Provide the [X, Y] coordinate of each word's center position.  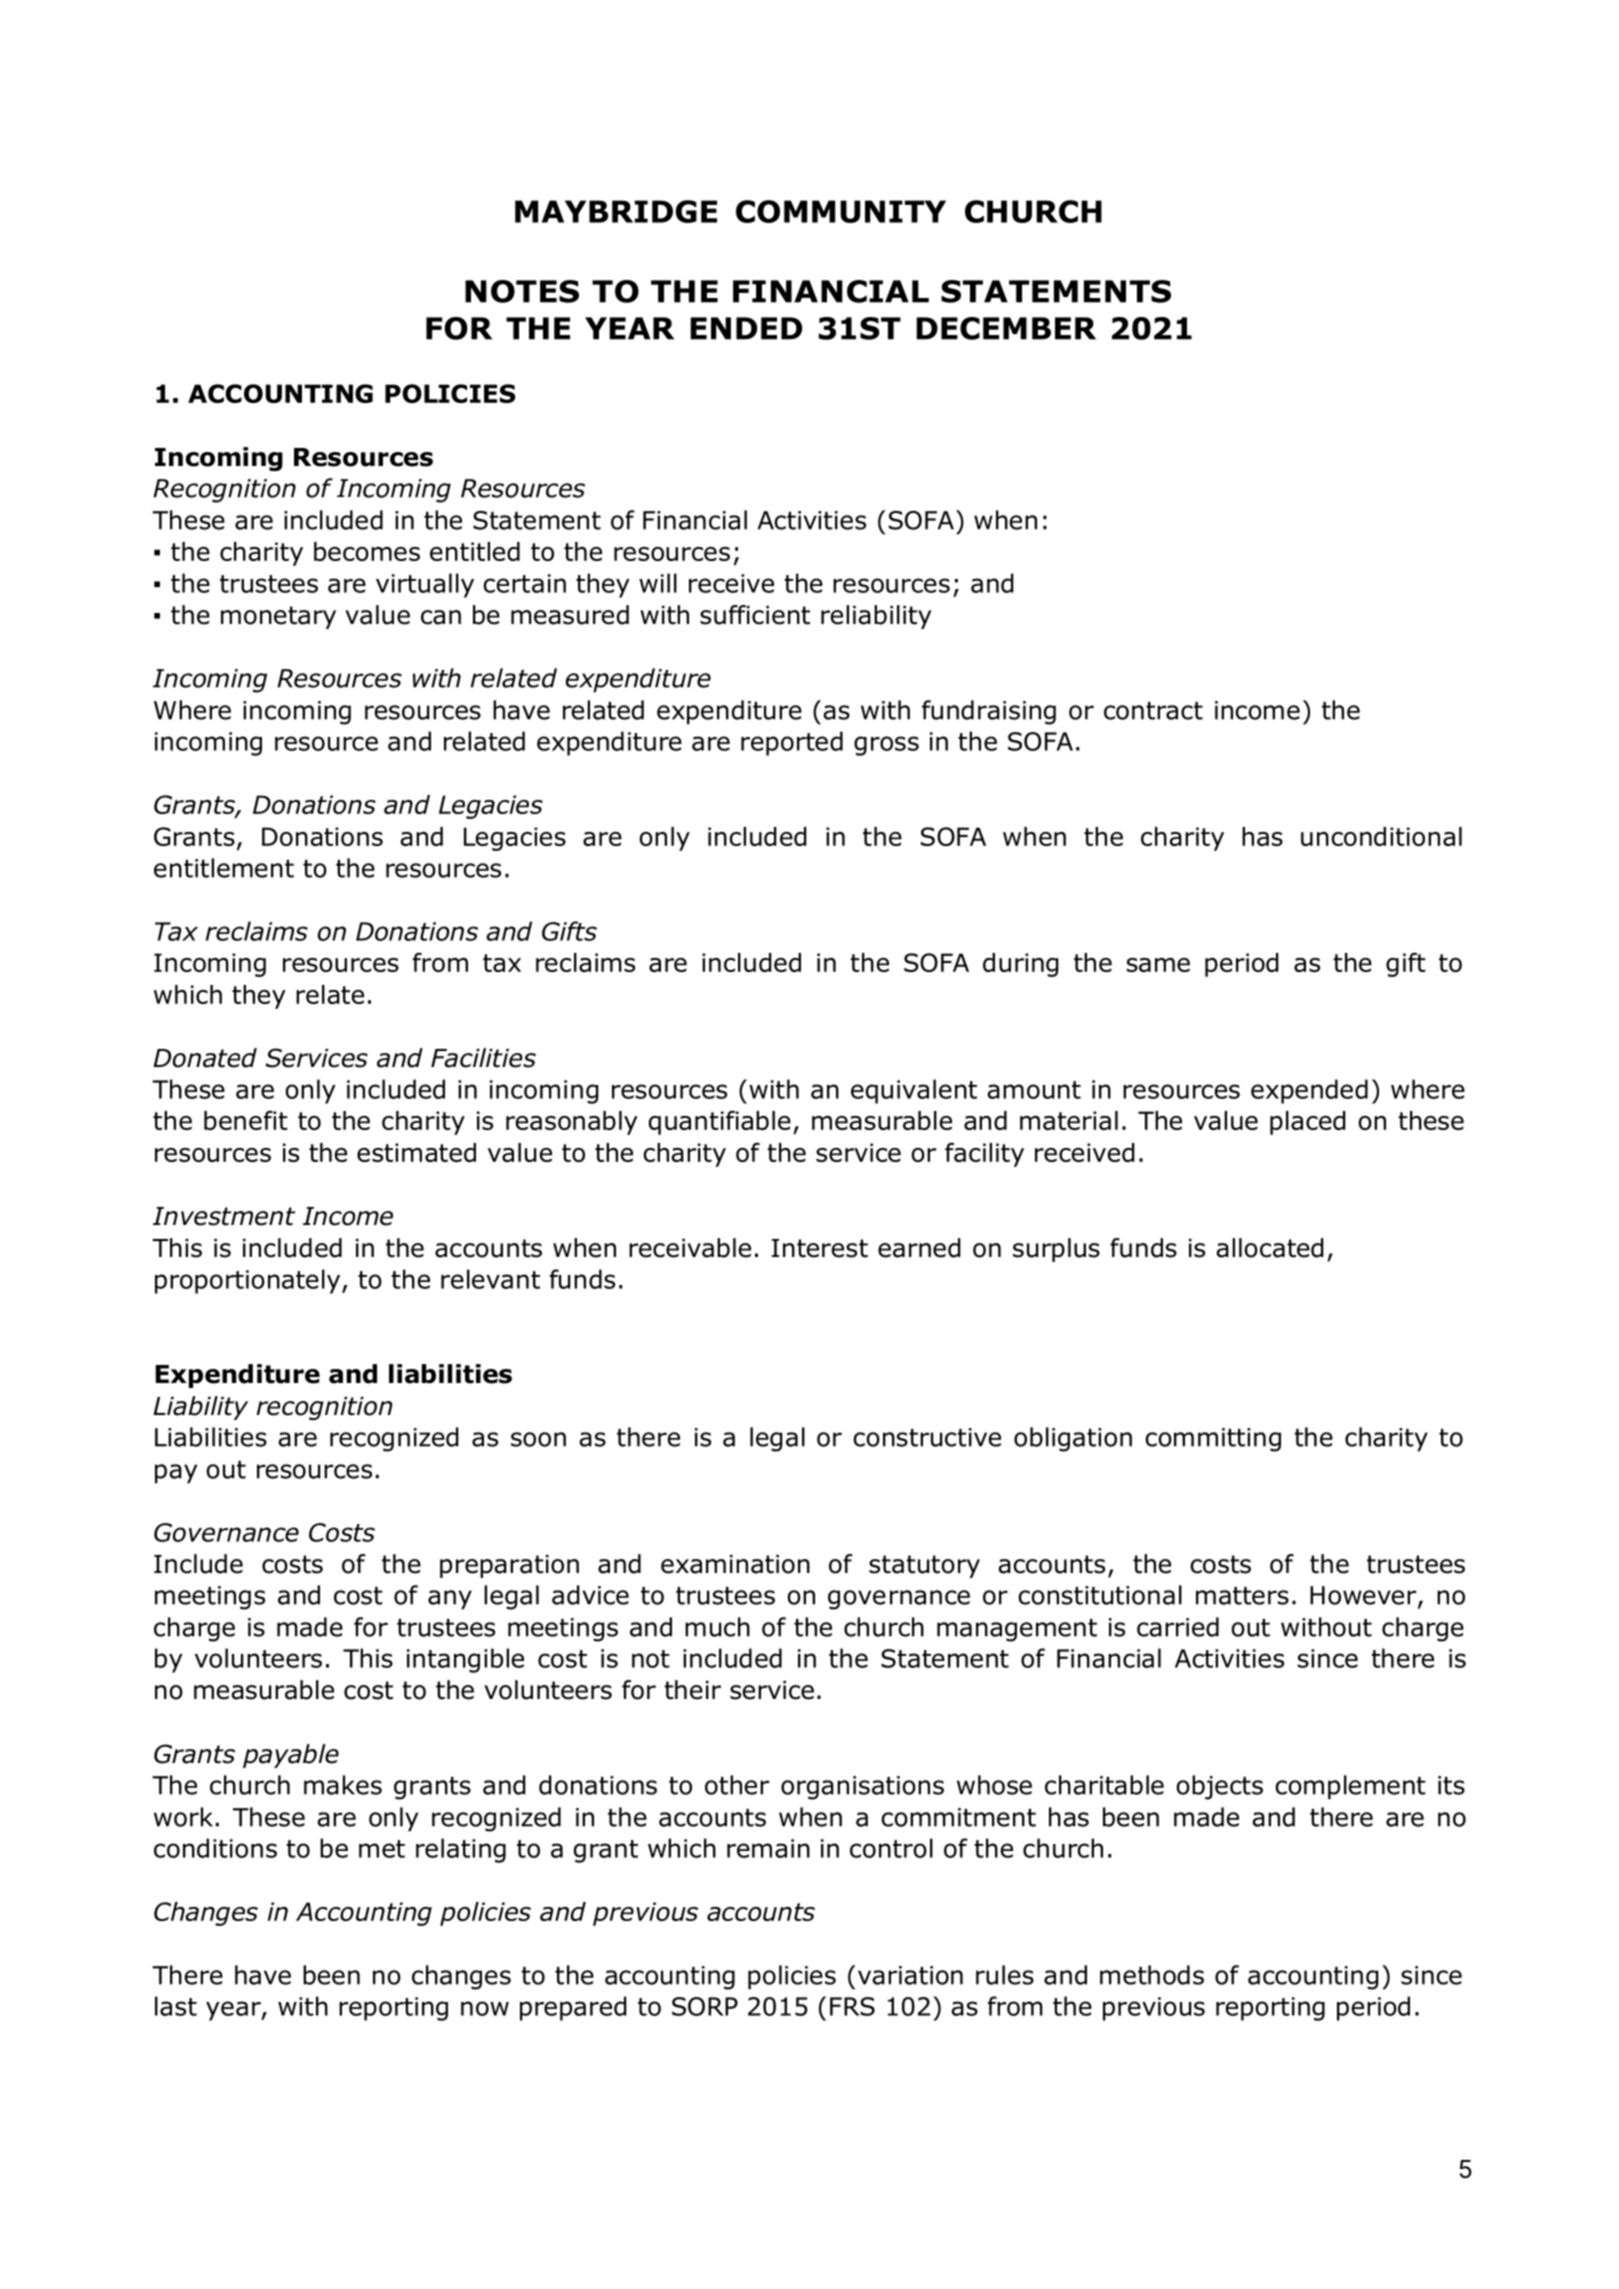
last [176, 2006]
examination [735, 1564]
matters [1242, 1596]
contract [1153, 711]
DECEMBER [1006, 328]
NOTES [522, 291]
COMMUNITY [841, 211]
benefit [246, 1120]
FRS [852, 2006]
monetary [278, 617]
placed [1308, 1123]
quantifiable [720, 1123]
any [450, 1600]
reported [792, 743]
